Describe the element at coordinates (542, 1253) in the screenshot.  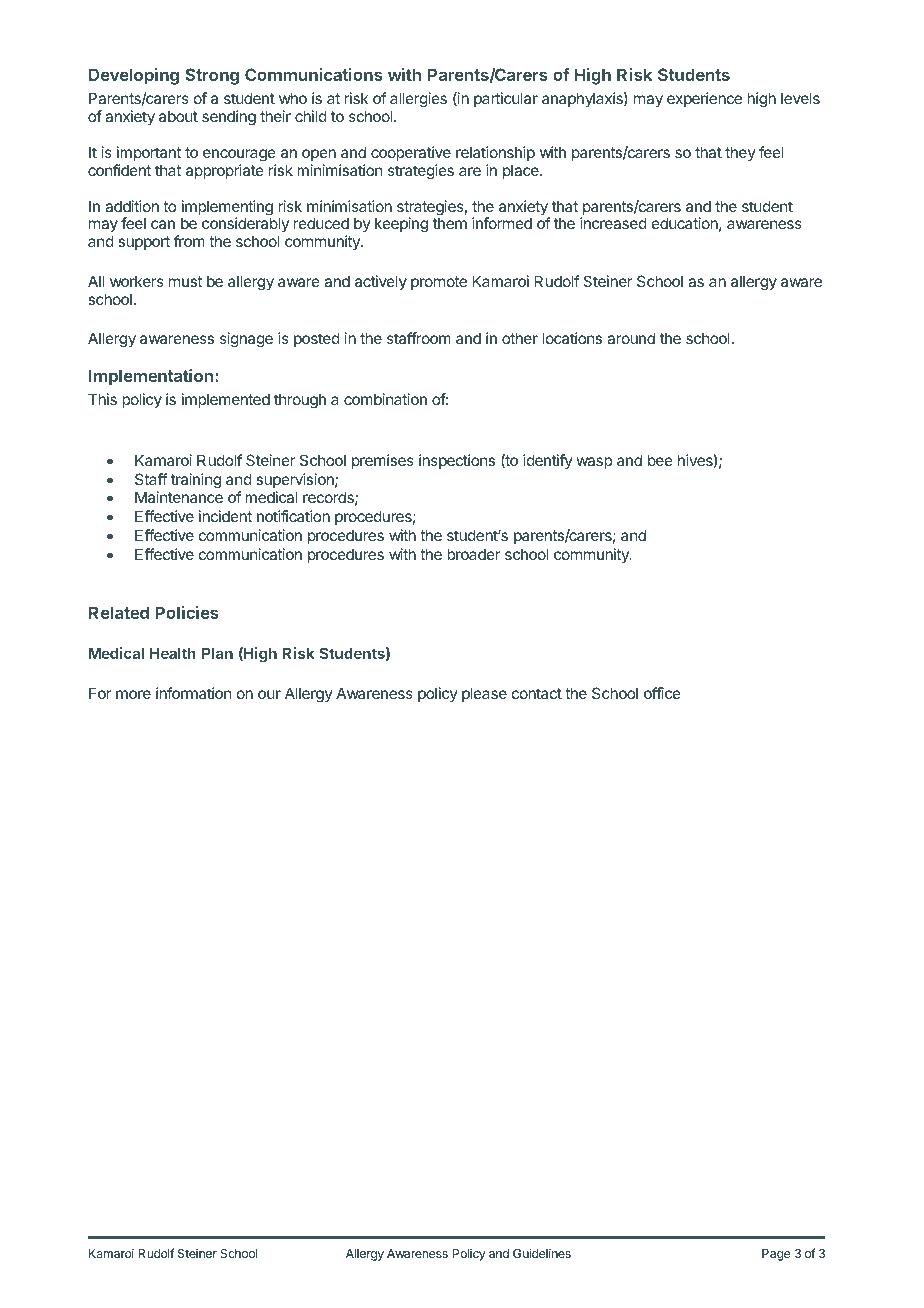
I see `Guidelines` at that location.
